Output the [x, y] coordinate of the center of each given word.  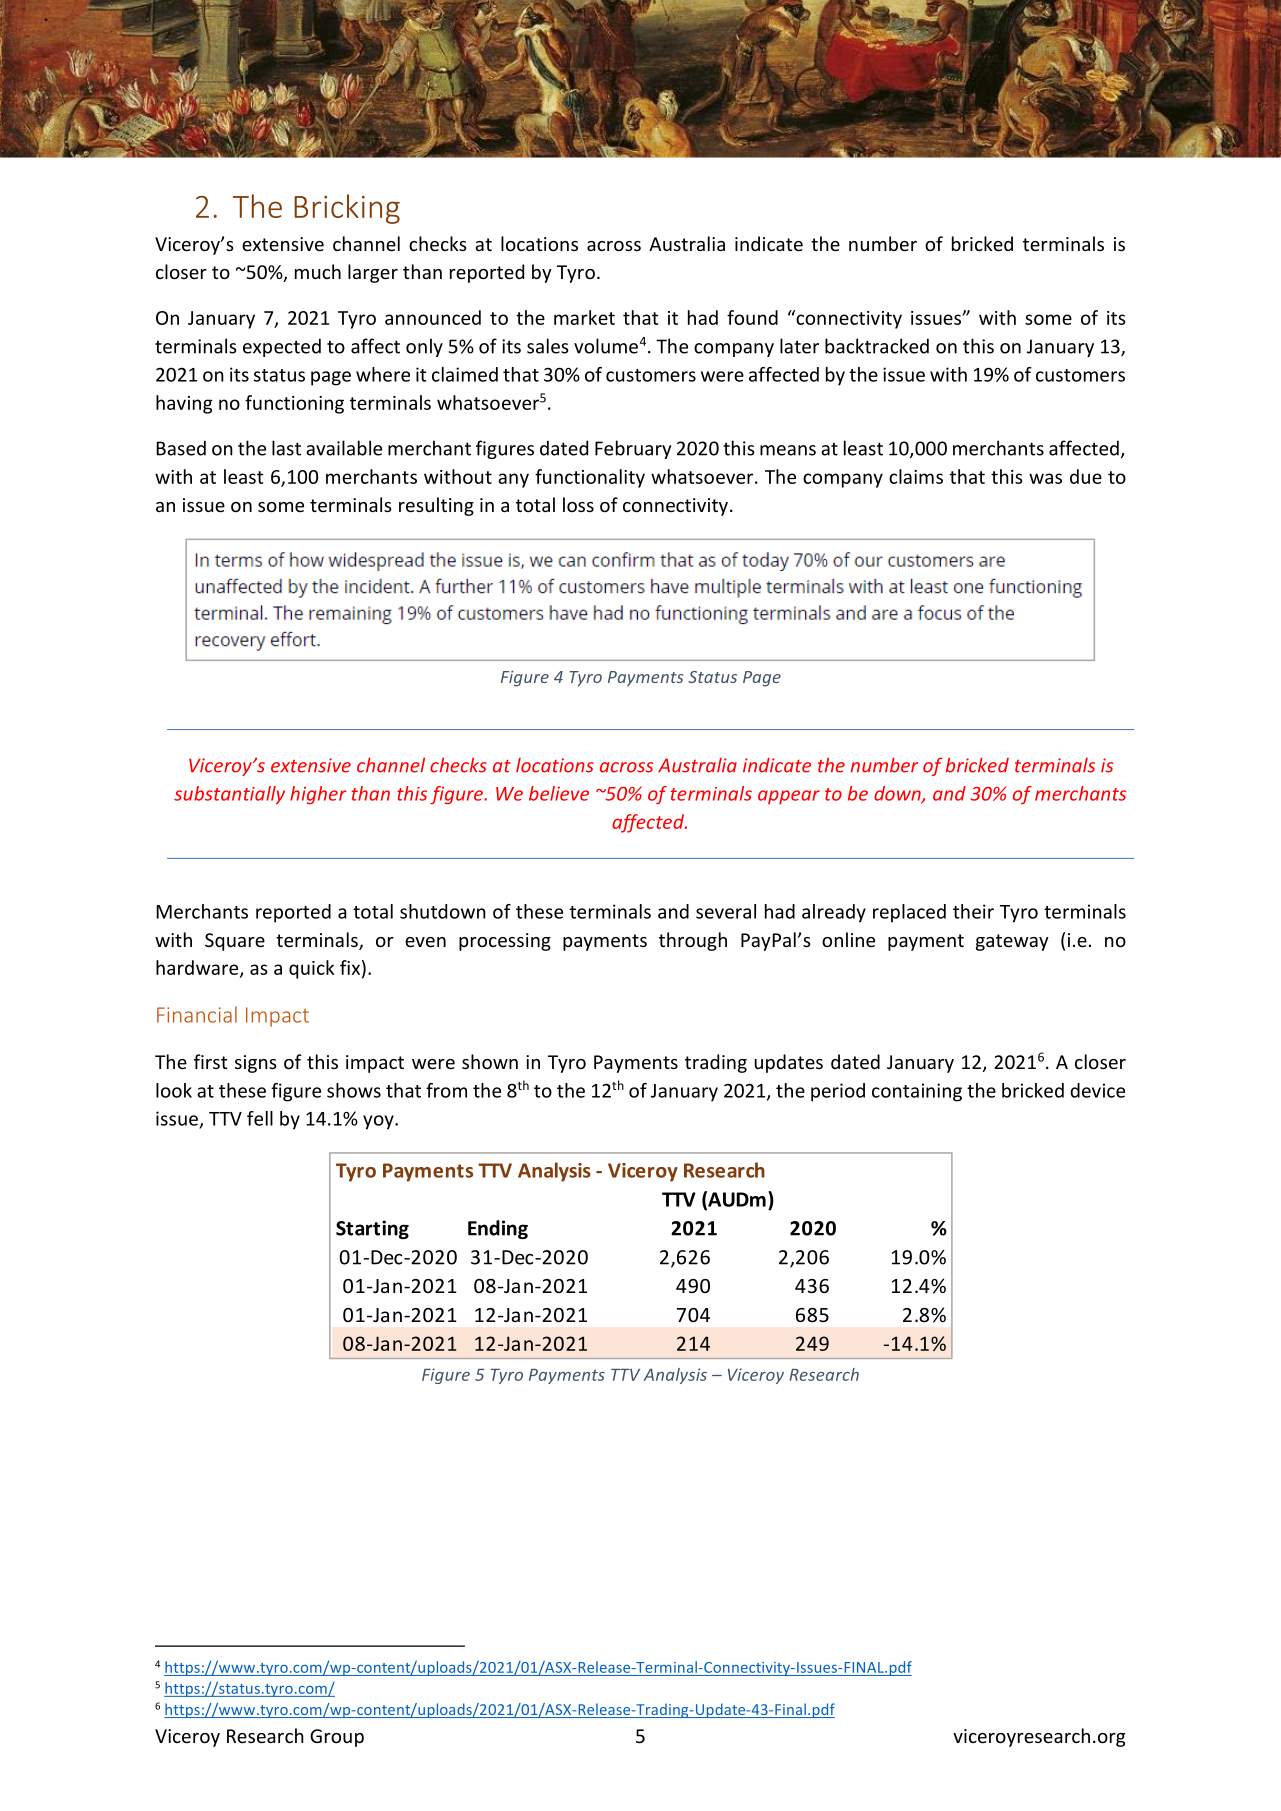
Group [337, 1738]
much [318, 271]
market [584, 317]
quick [311, 969]
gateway [1012, 942]
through [693, 941]
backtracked [877, 346]
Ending [498, 1229]
